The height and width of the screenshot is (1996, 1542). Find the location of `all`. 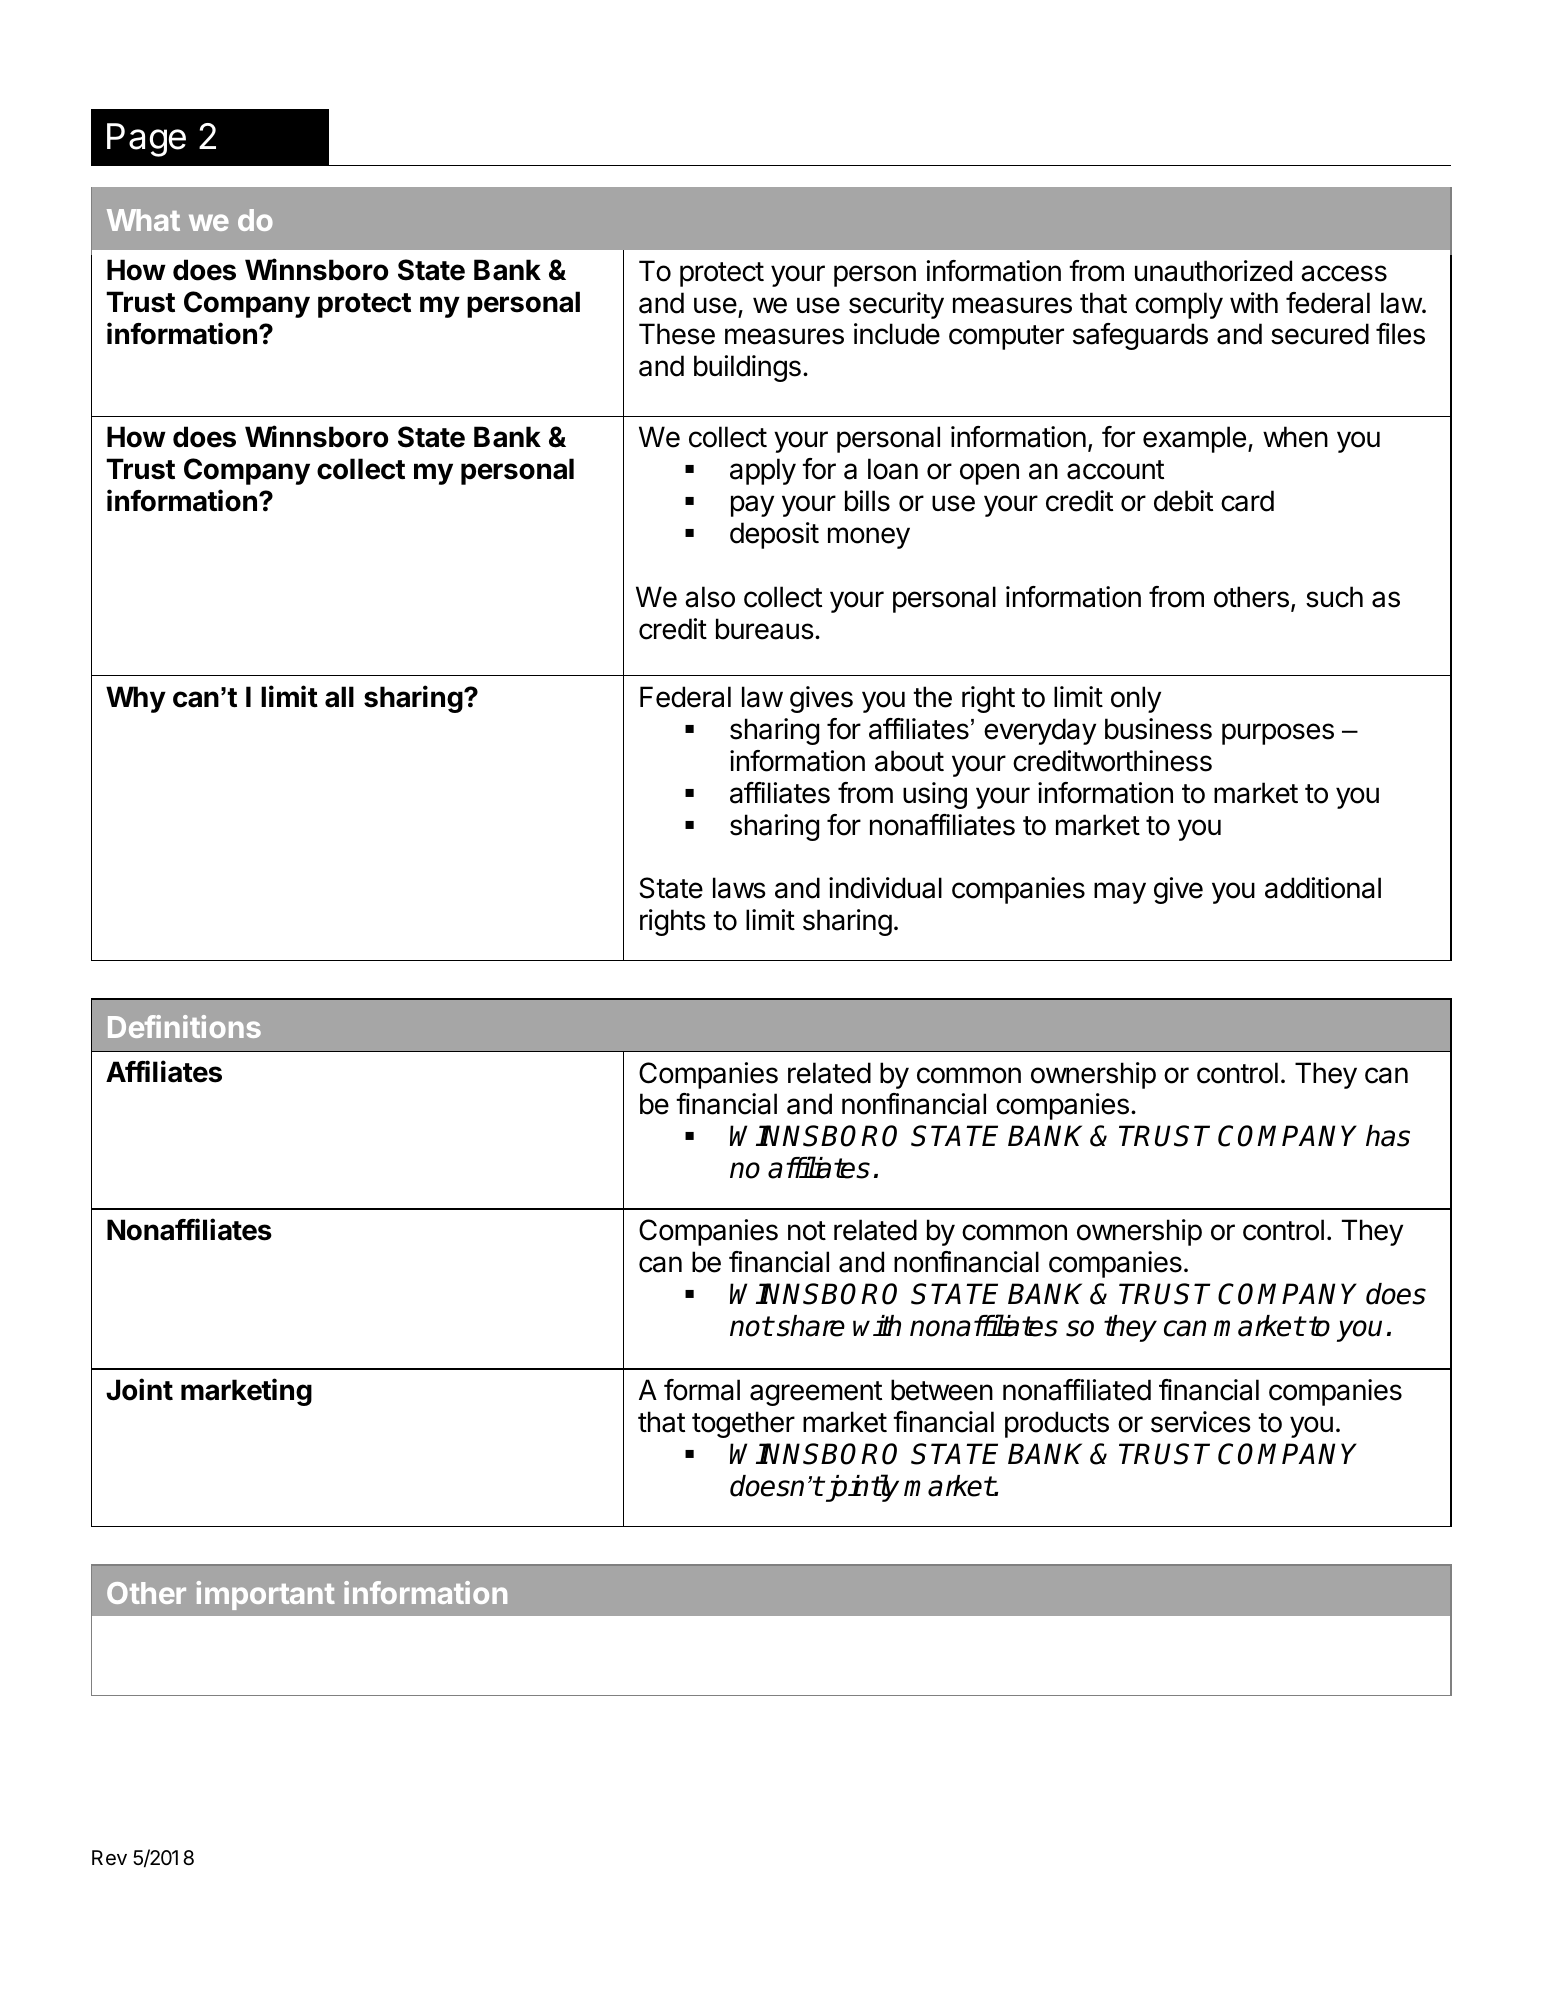

all is located at coordinates (339, 697).
